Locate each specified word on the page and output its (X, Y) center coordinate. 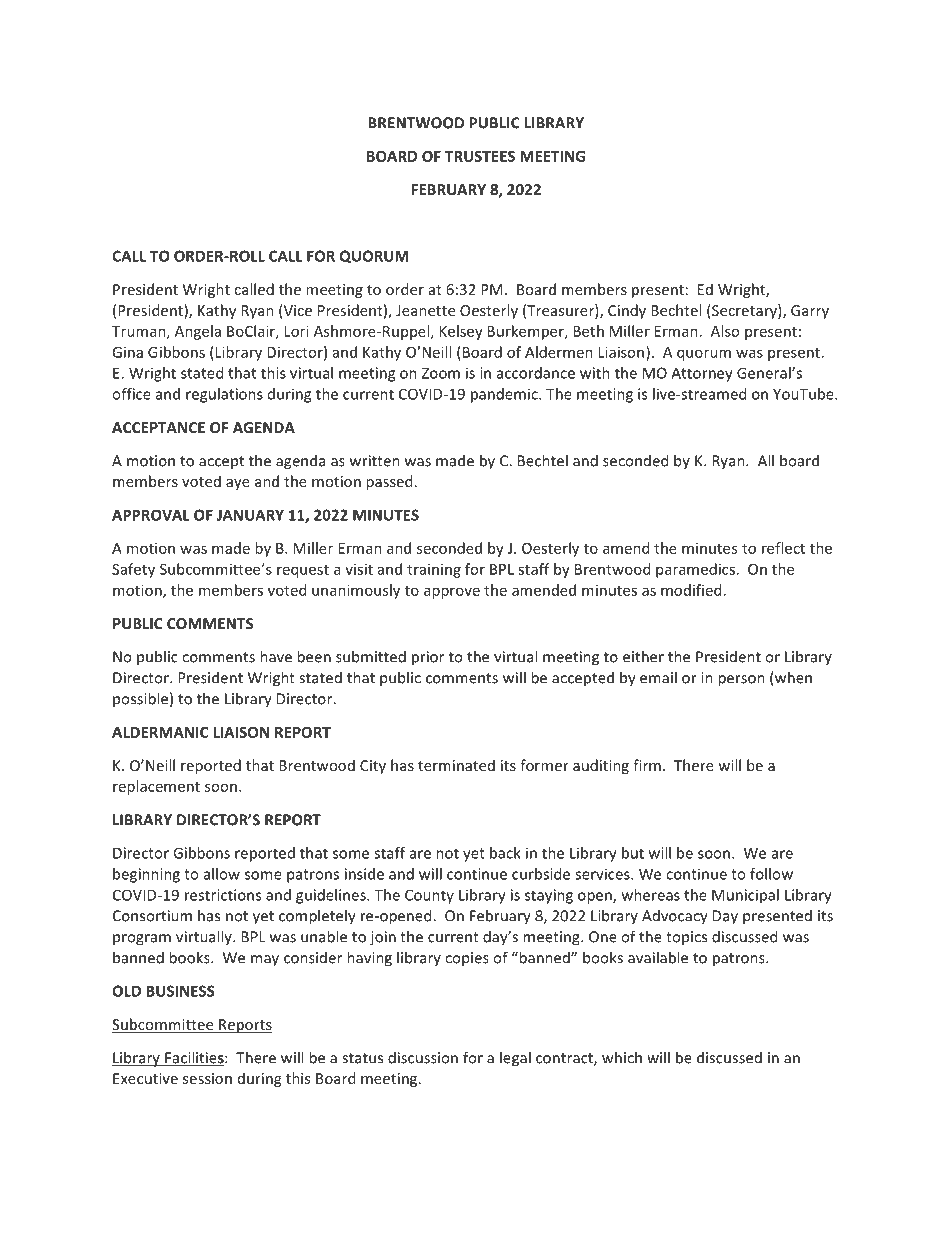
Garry (810, 312)
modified (691, 590)
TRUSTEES (480, 156)
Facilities (194, 1058)
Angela (198, 332)
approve (452, 593)
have (276, 656)
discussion (423, 1057)
